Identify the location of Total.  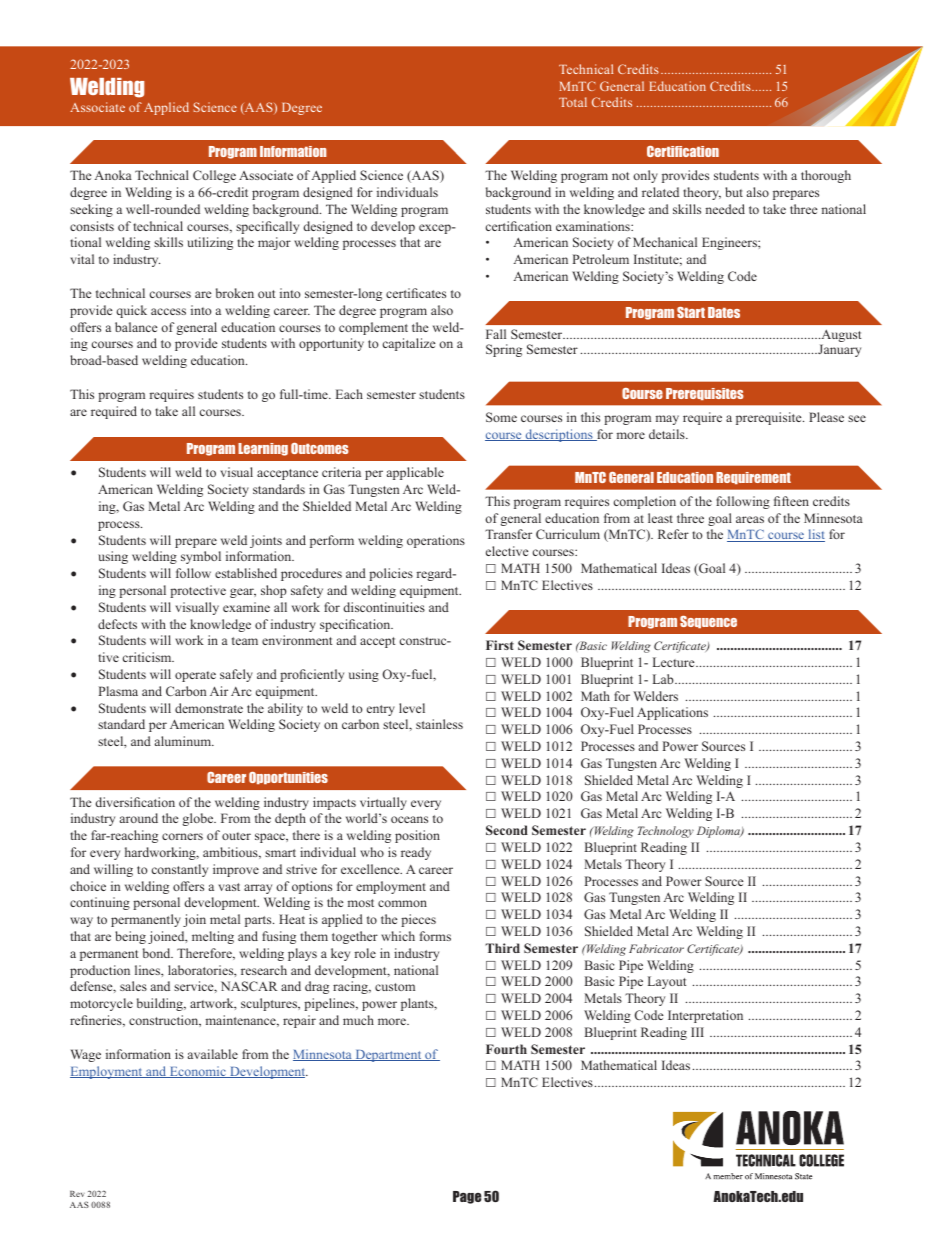
(573, 102).
